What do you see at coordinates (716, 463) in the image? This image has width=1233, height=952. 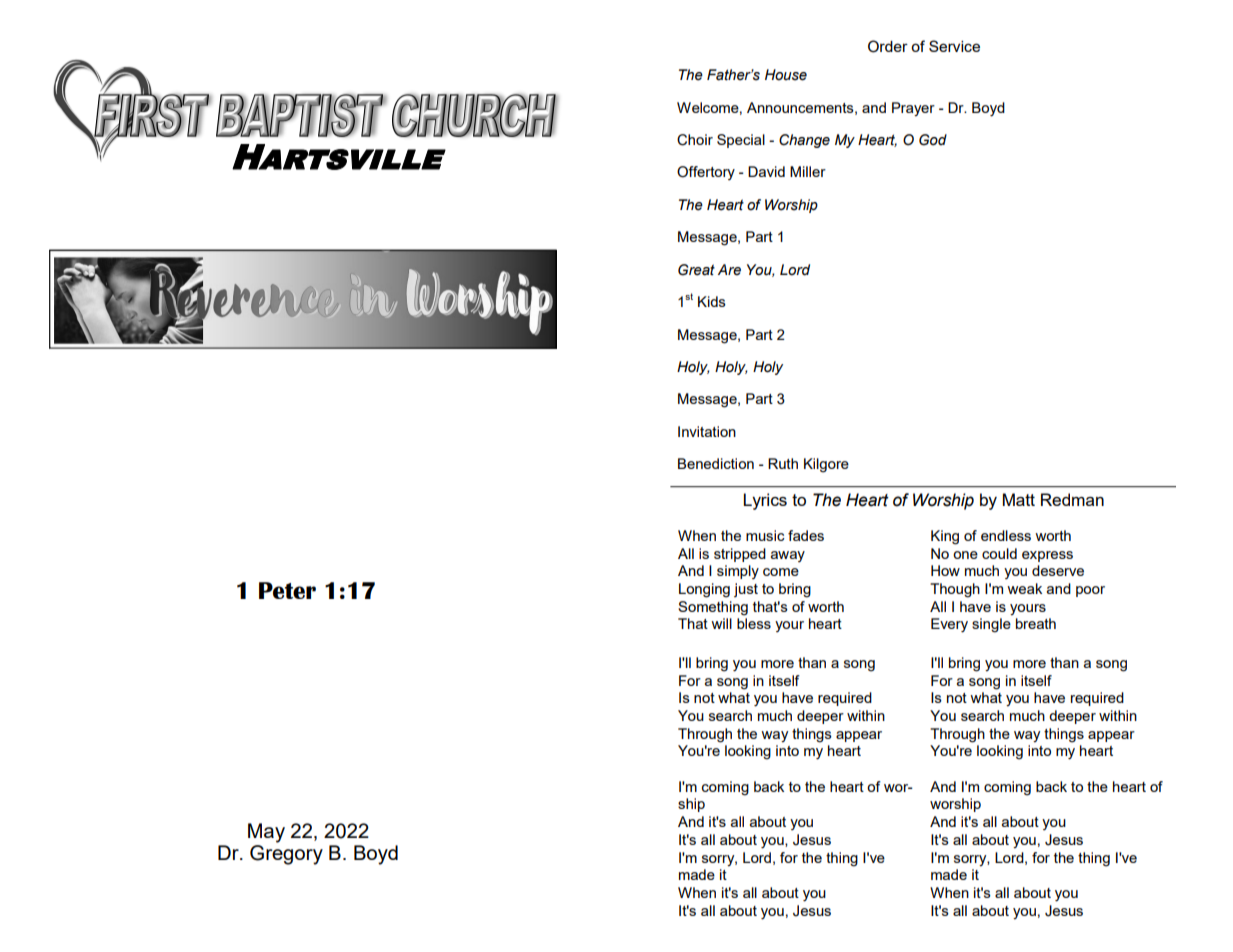 I see `Benediction` at bounding box center [716, 463].
